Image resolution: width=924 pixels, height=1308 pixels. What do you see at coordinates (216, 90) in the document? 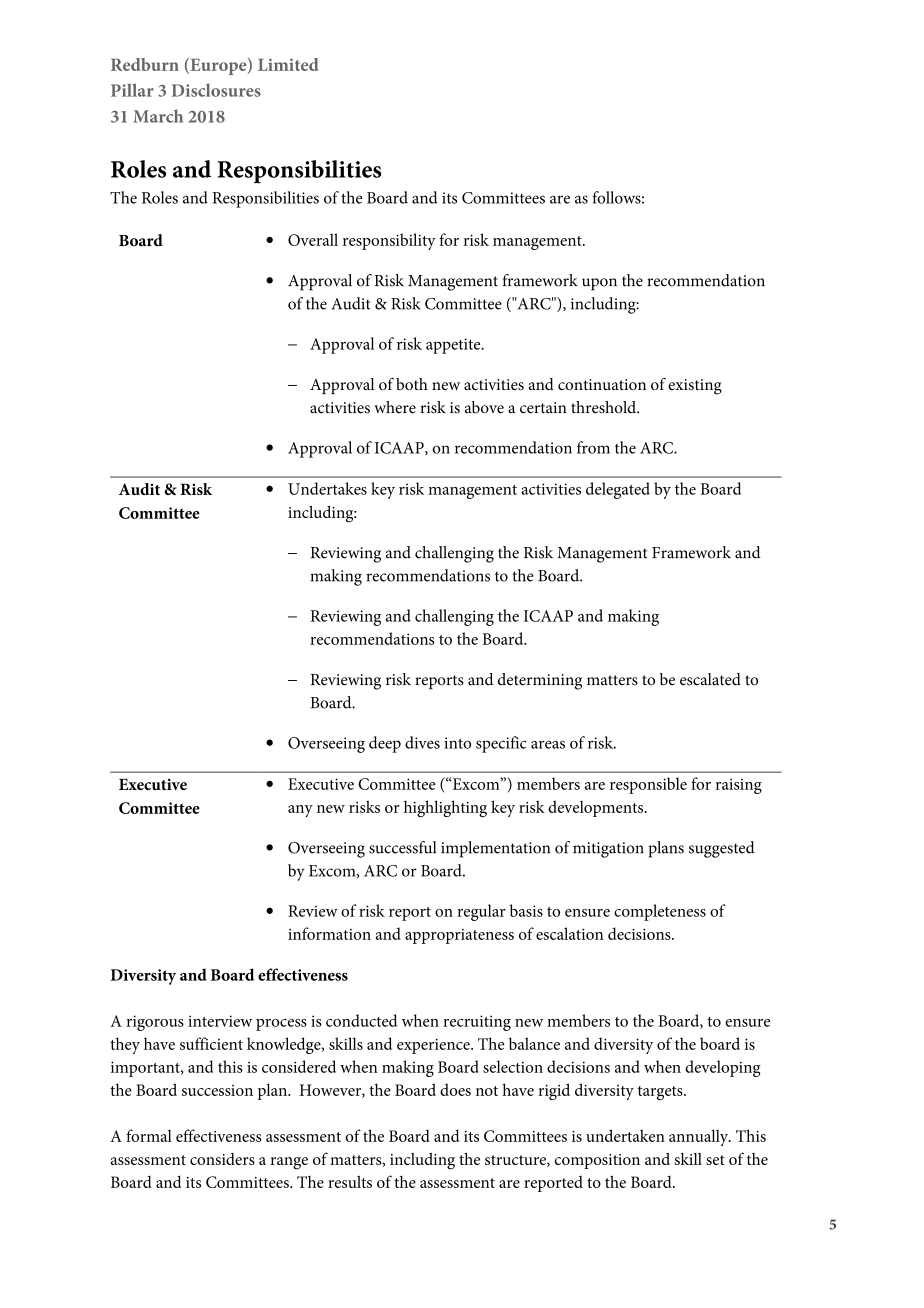
I see `Disclosures` at bounding box center [216, 90].
